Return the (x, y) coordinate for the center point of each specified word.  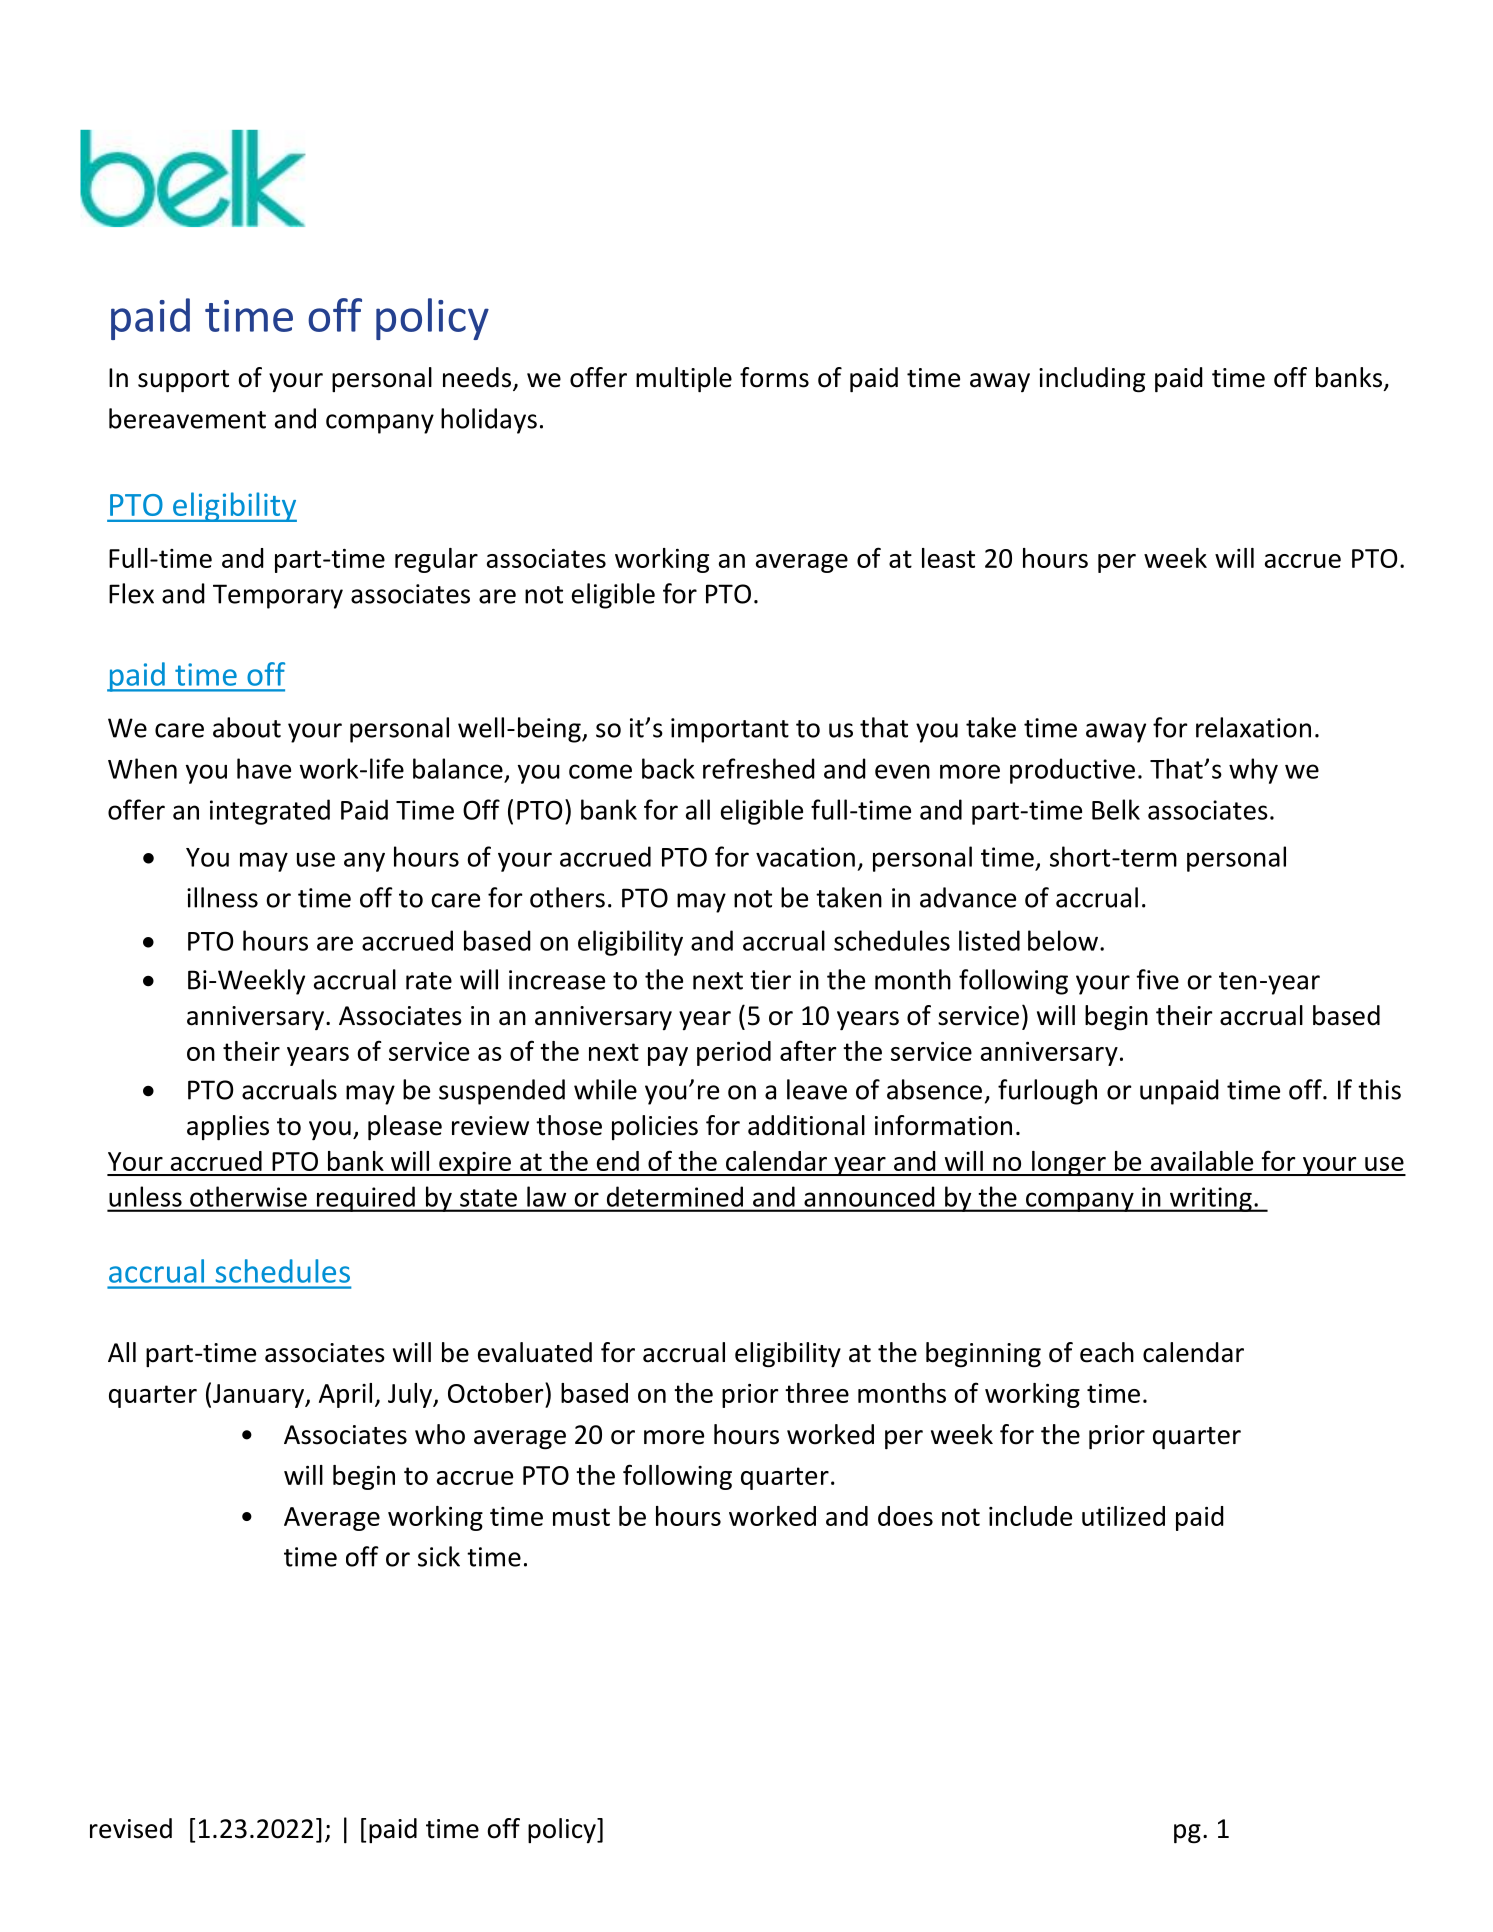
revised (131, 1828)
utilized (1123, 1516)
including (1092, 380)
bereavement (187, 418)
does (905, 1516)
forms (774, 377)
